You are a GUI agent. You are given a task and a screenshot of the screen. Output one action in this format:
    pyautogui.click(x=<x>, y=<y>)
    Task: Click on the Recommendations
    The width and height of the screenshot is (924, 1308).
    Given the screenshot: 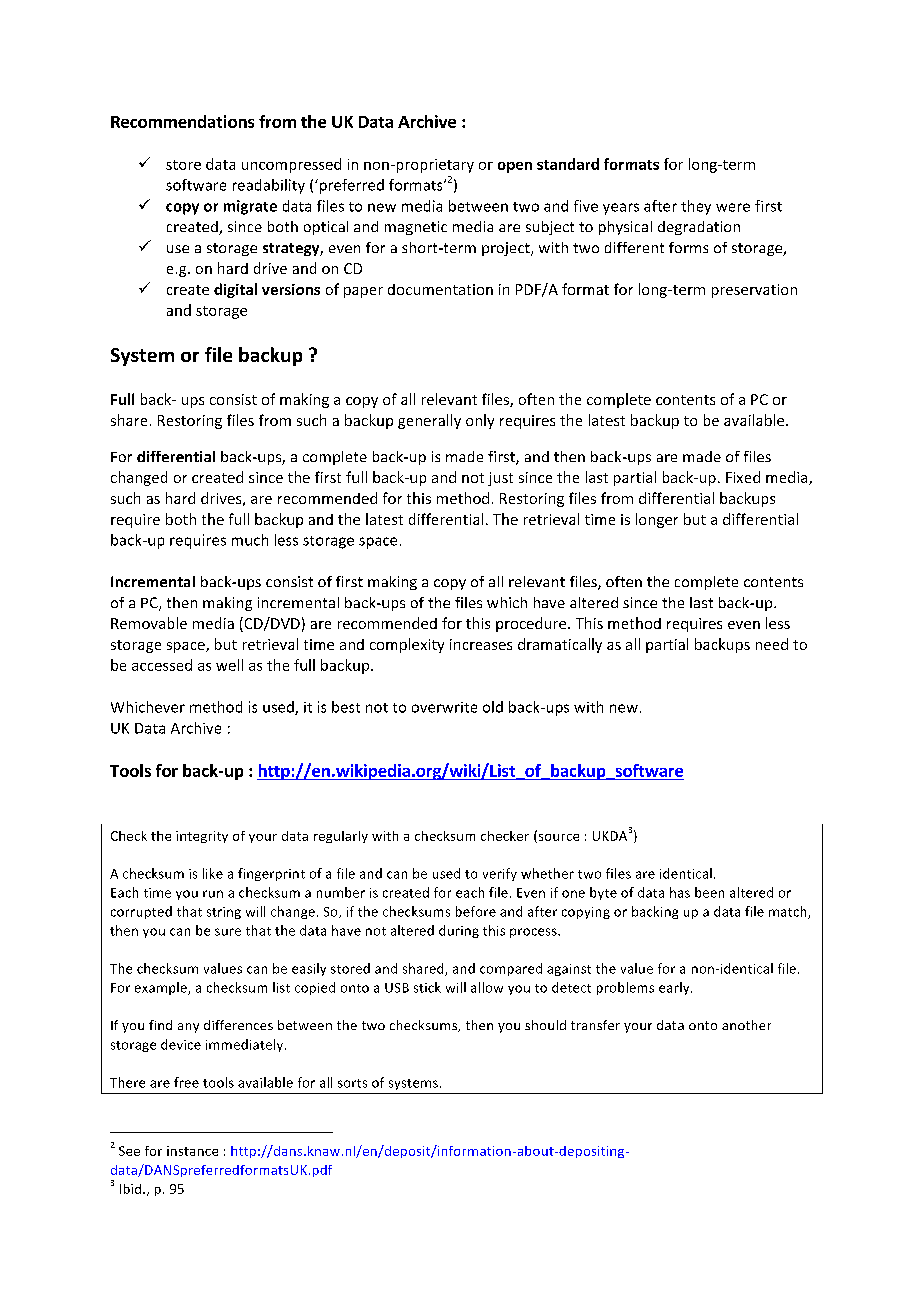 What is the action you would take?
    pyautogui.click(x=182, y=121)
